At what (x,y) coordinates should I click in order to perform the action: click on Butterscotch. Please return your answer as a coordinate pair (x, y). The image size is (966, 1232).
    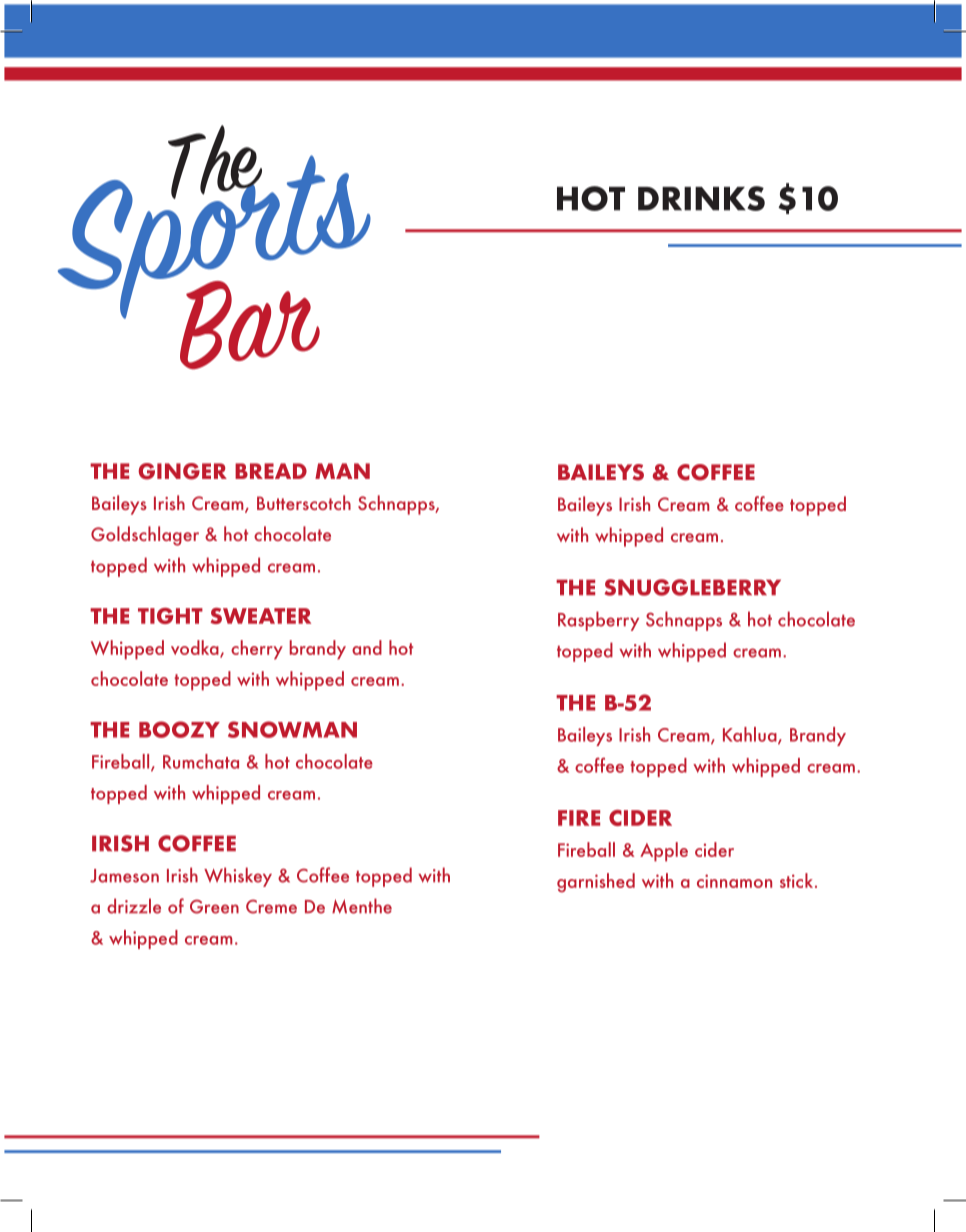
    Looking at the image, I should click on (304, 502).
